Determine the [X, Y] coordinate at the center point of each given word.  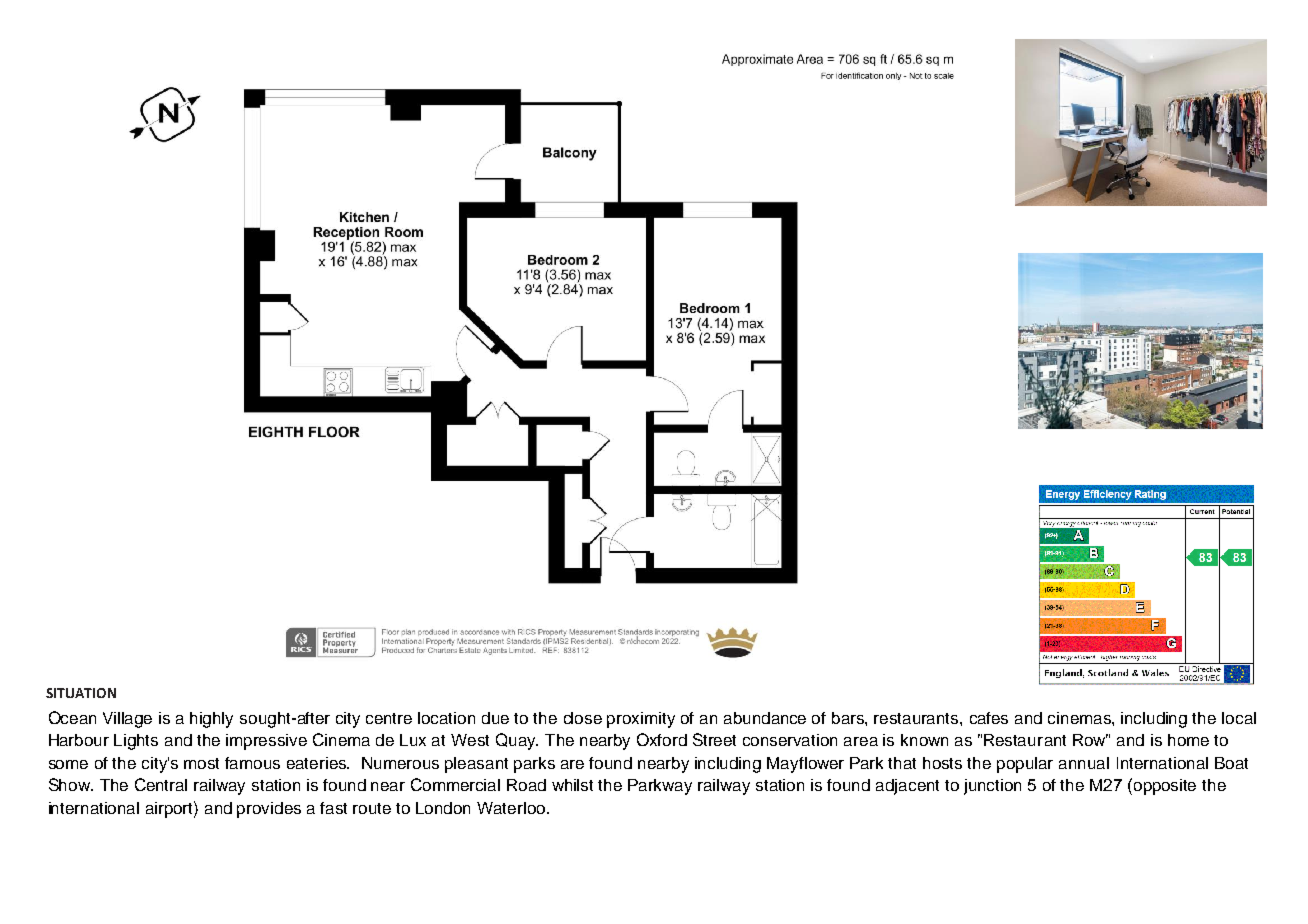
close [583, 718]
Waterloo [512, 808]
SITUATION [81, 693]
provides [269, 810]
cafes [989, 718]
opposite [1165, 787]
